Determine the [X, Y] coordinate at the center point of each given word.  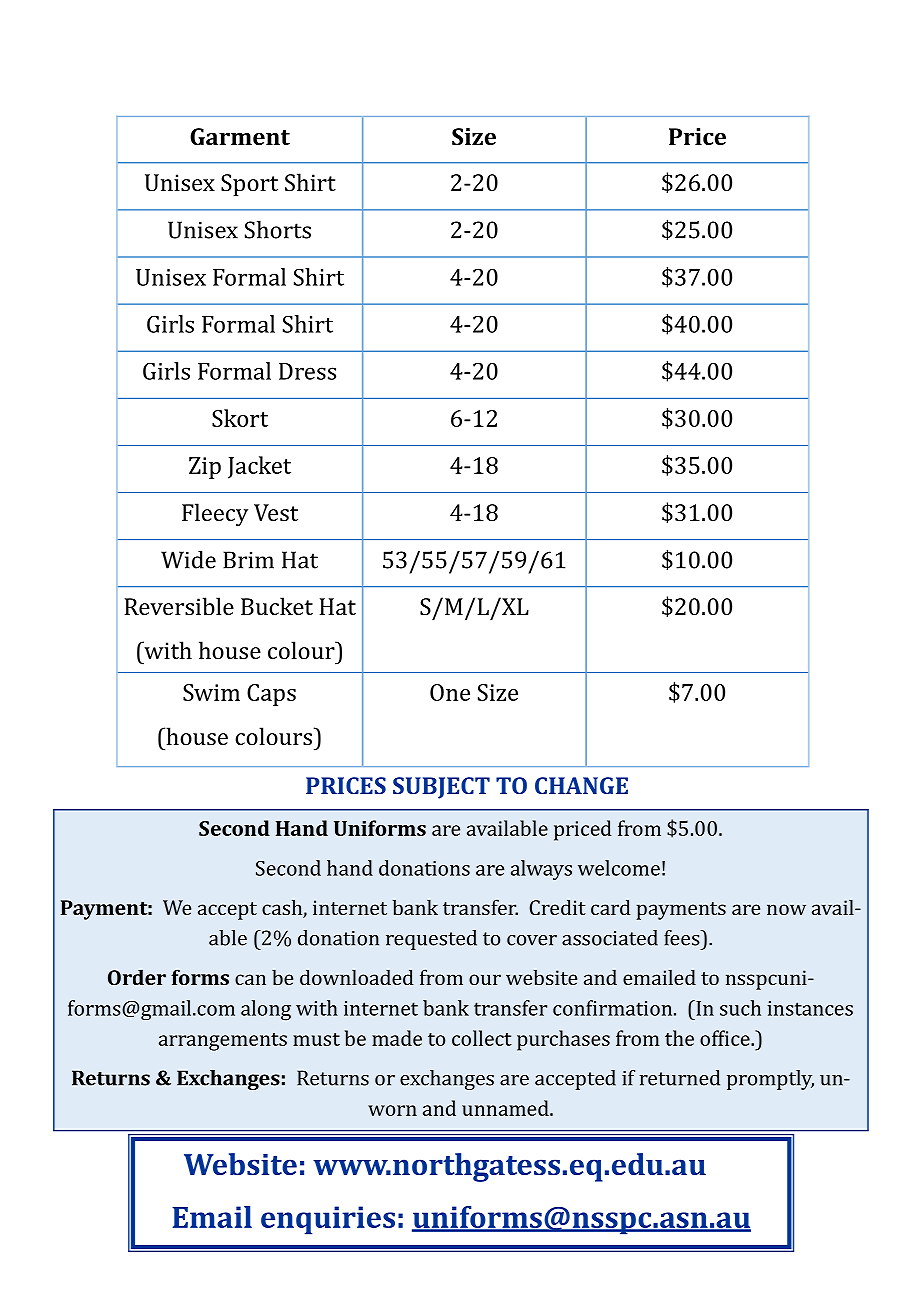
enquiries [328, 1220]
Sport [249, 185]
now [786, 909]
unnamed [506, 1108]
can [250, 979]
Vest [276, 512]
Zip [205, 468]
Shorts [278, 230]
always [541, 870]
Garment [240, 136]
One [450, 692]
